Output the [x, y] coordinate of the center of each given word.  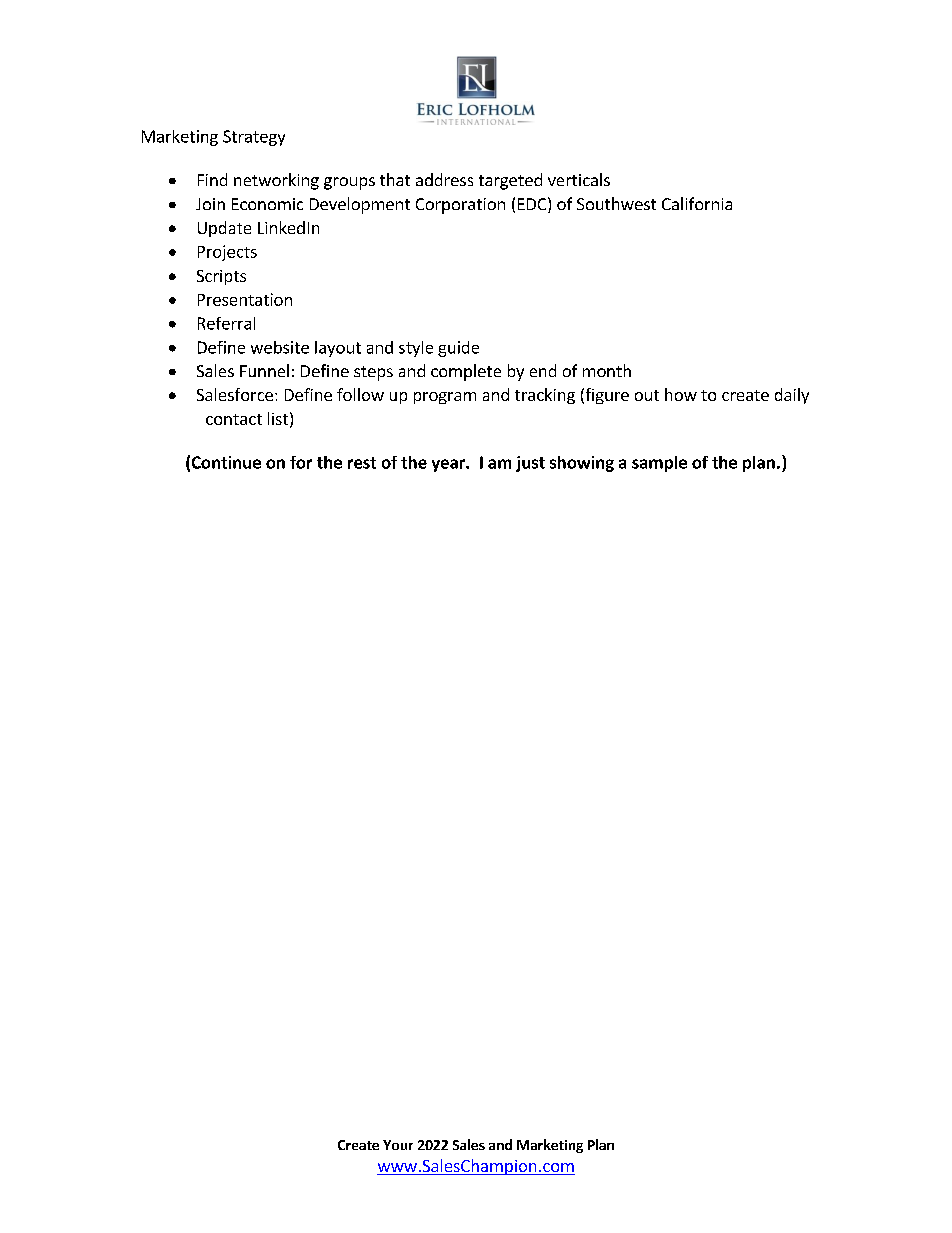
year [449, 465]
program [445, 398]
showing [582, 464]
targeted [510, 181]
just [530, 464]
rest [362, 463]
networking [276, 181]
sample [659, 464]
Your [398, 1145]
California [697, 203]
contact [234, 419]
